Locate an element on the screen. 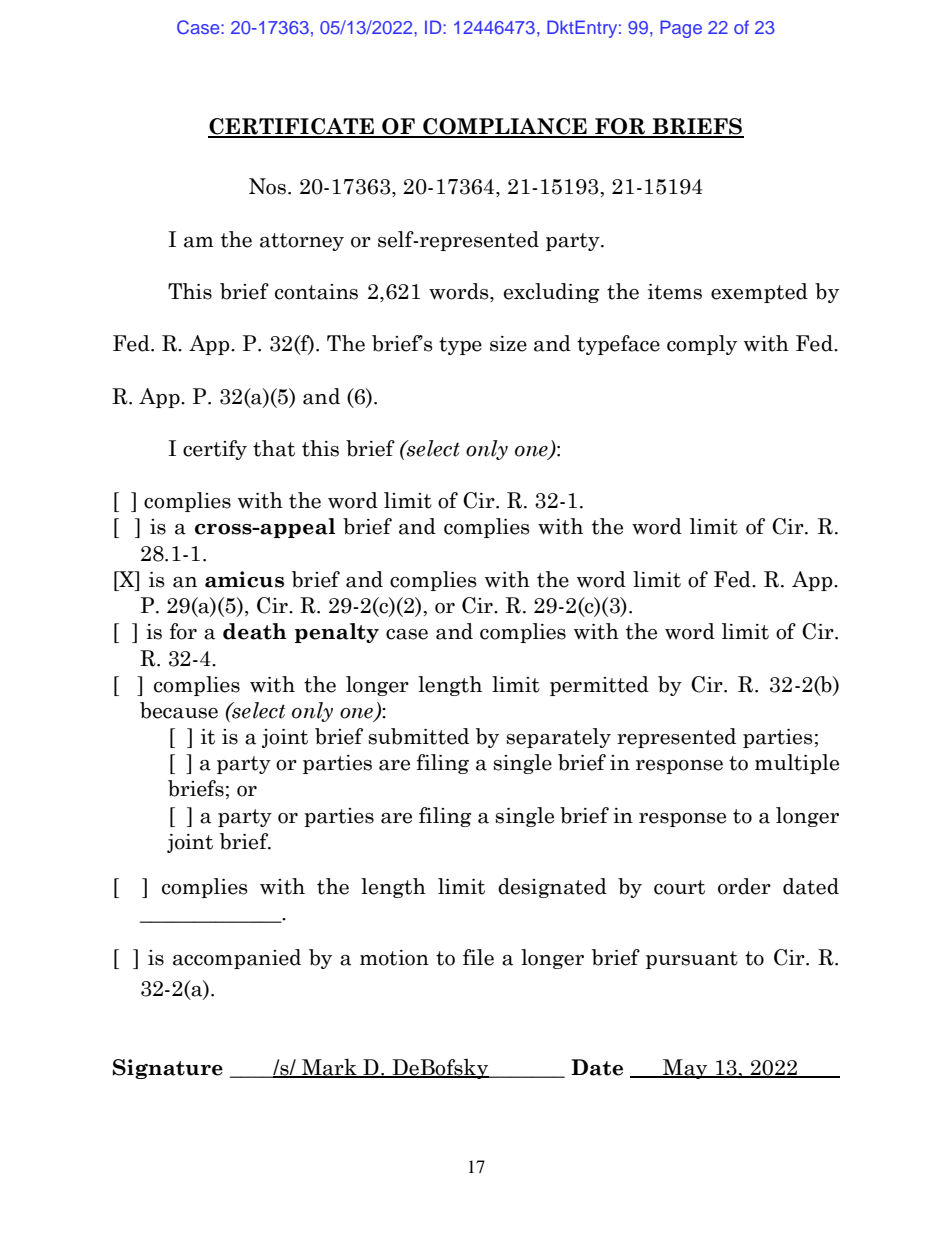 This screenshot has height=1233, width=952. CERTIFICATE is located at coordinates (292, 127).
